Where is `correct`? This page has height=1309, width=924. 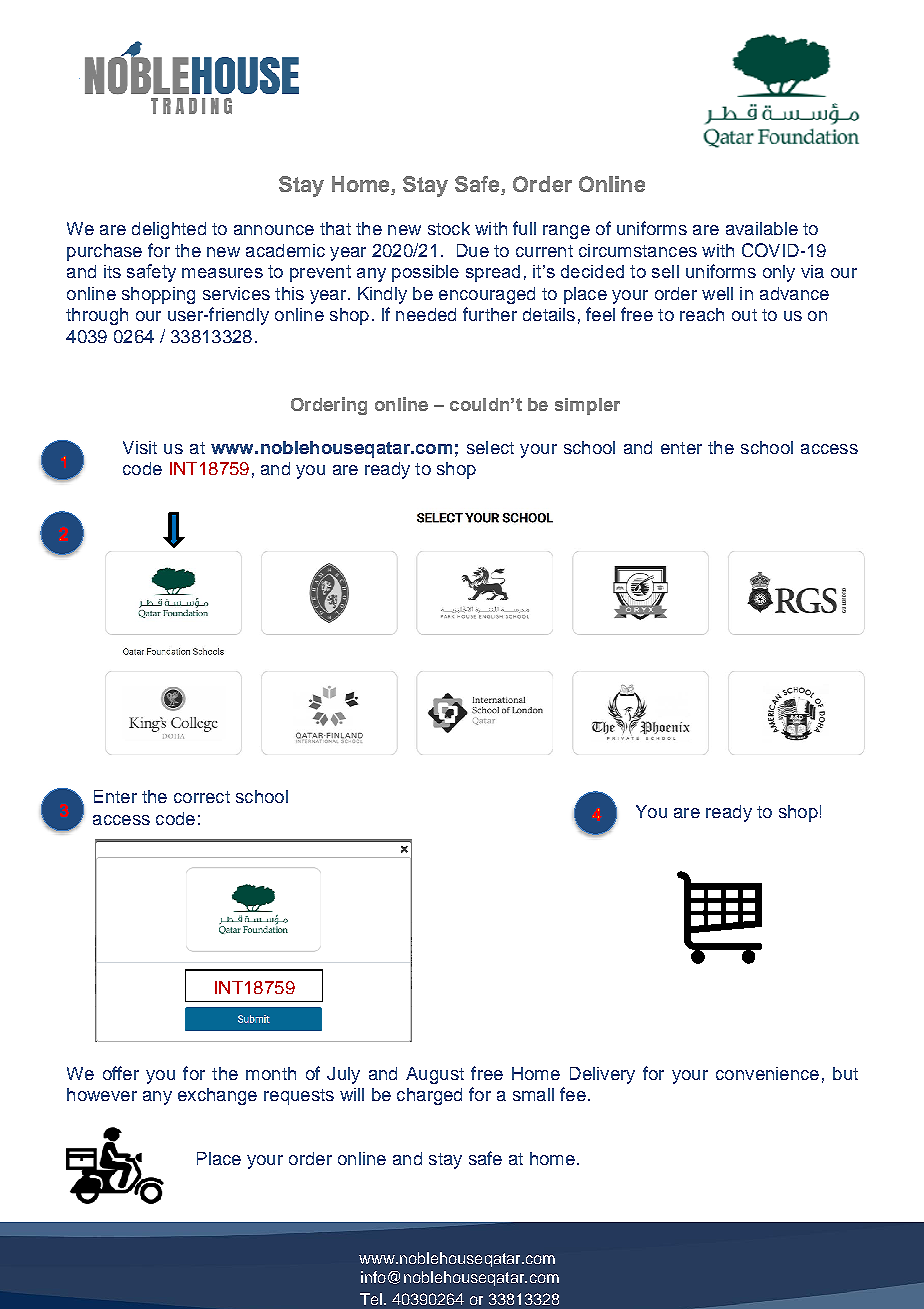 correct is located at coordinates (202, 797).
